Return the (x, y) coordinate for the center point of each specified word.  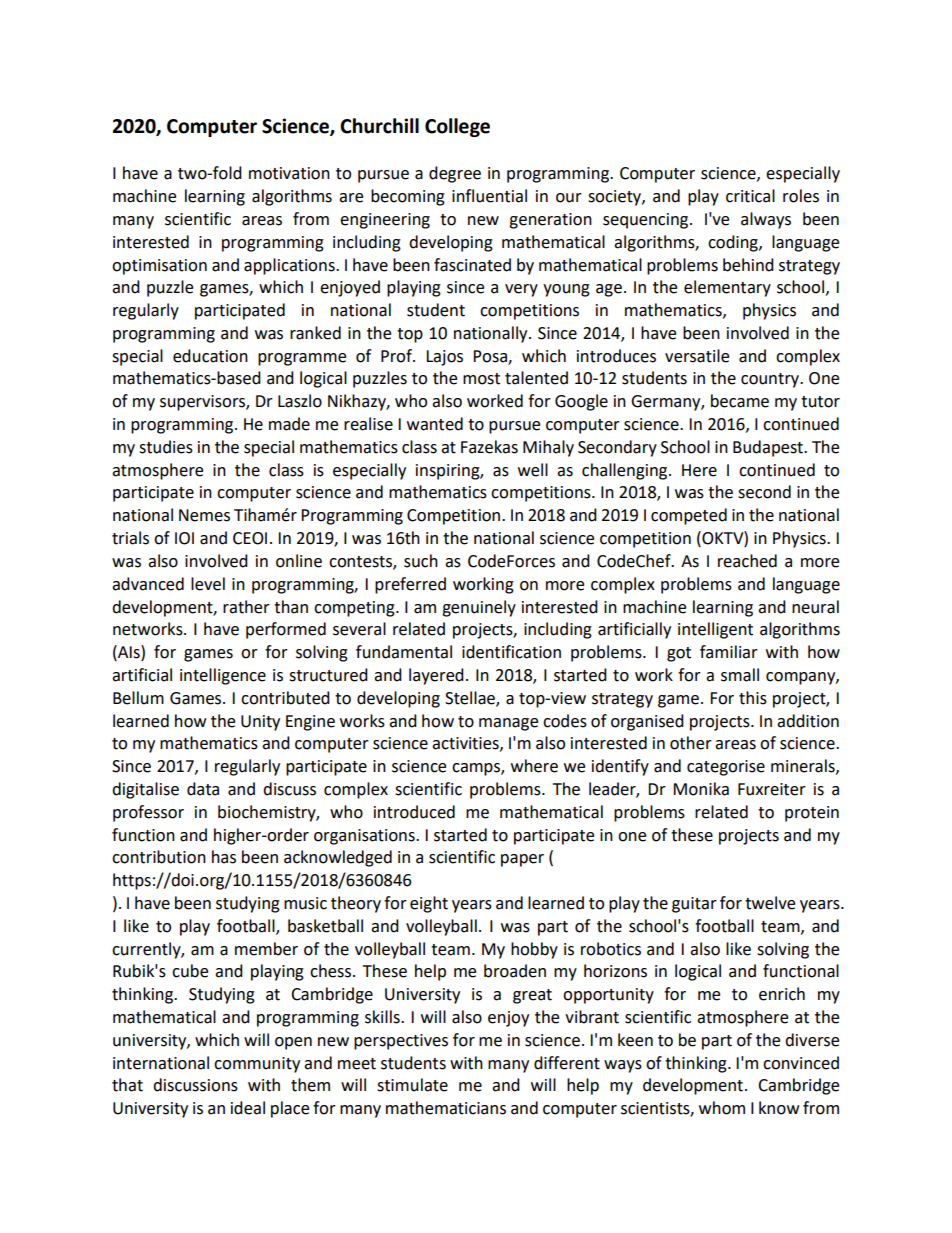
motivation (289, 173)
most (481, 379)
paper (522, 860)
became (740, 401)
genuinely (479, 608)
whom (722, 1108)
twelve (770, 903)
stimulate (412, 1085)
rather (246, 607)
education (210, 356)
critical (750, 196)
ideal (248, 1108)
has (224, 857)
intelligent (715, 630)
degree (455, 174)
